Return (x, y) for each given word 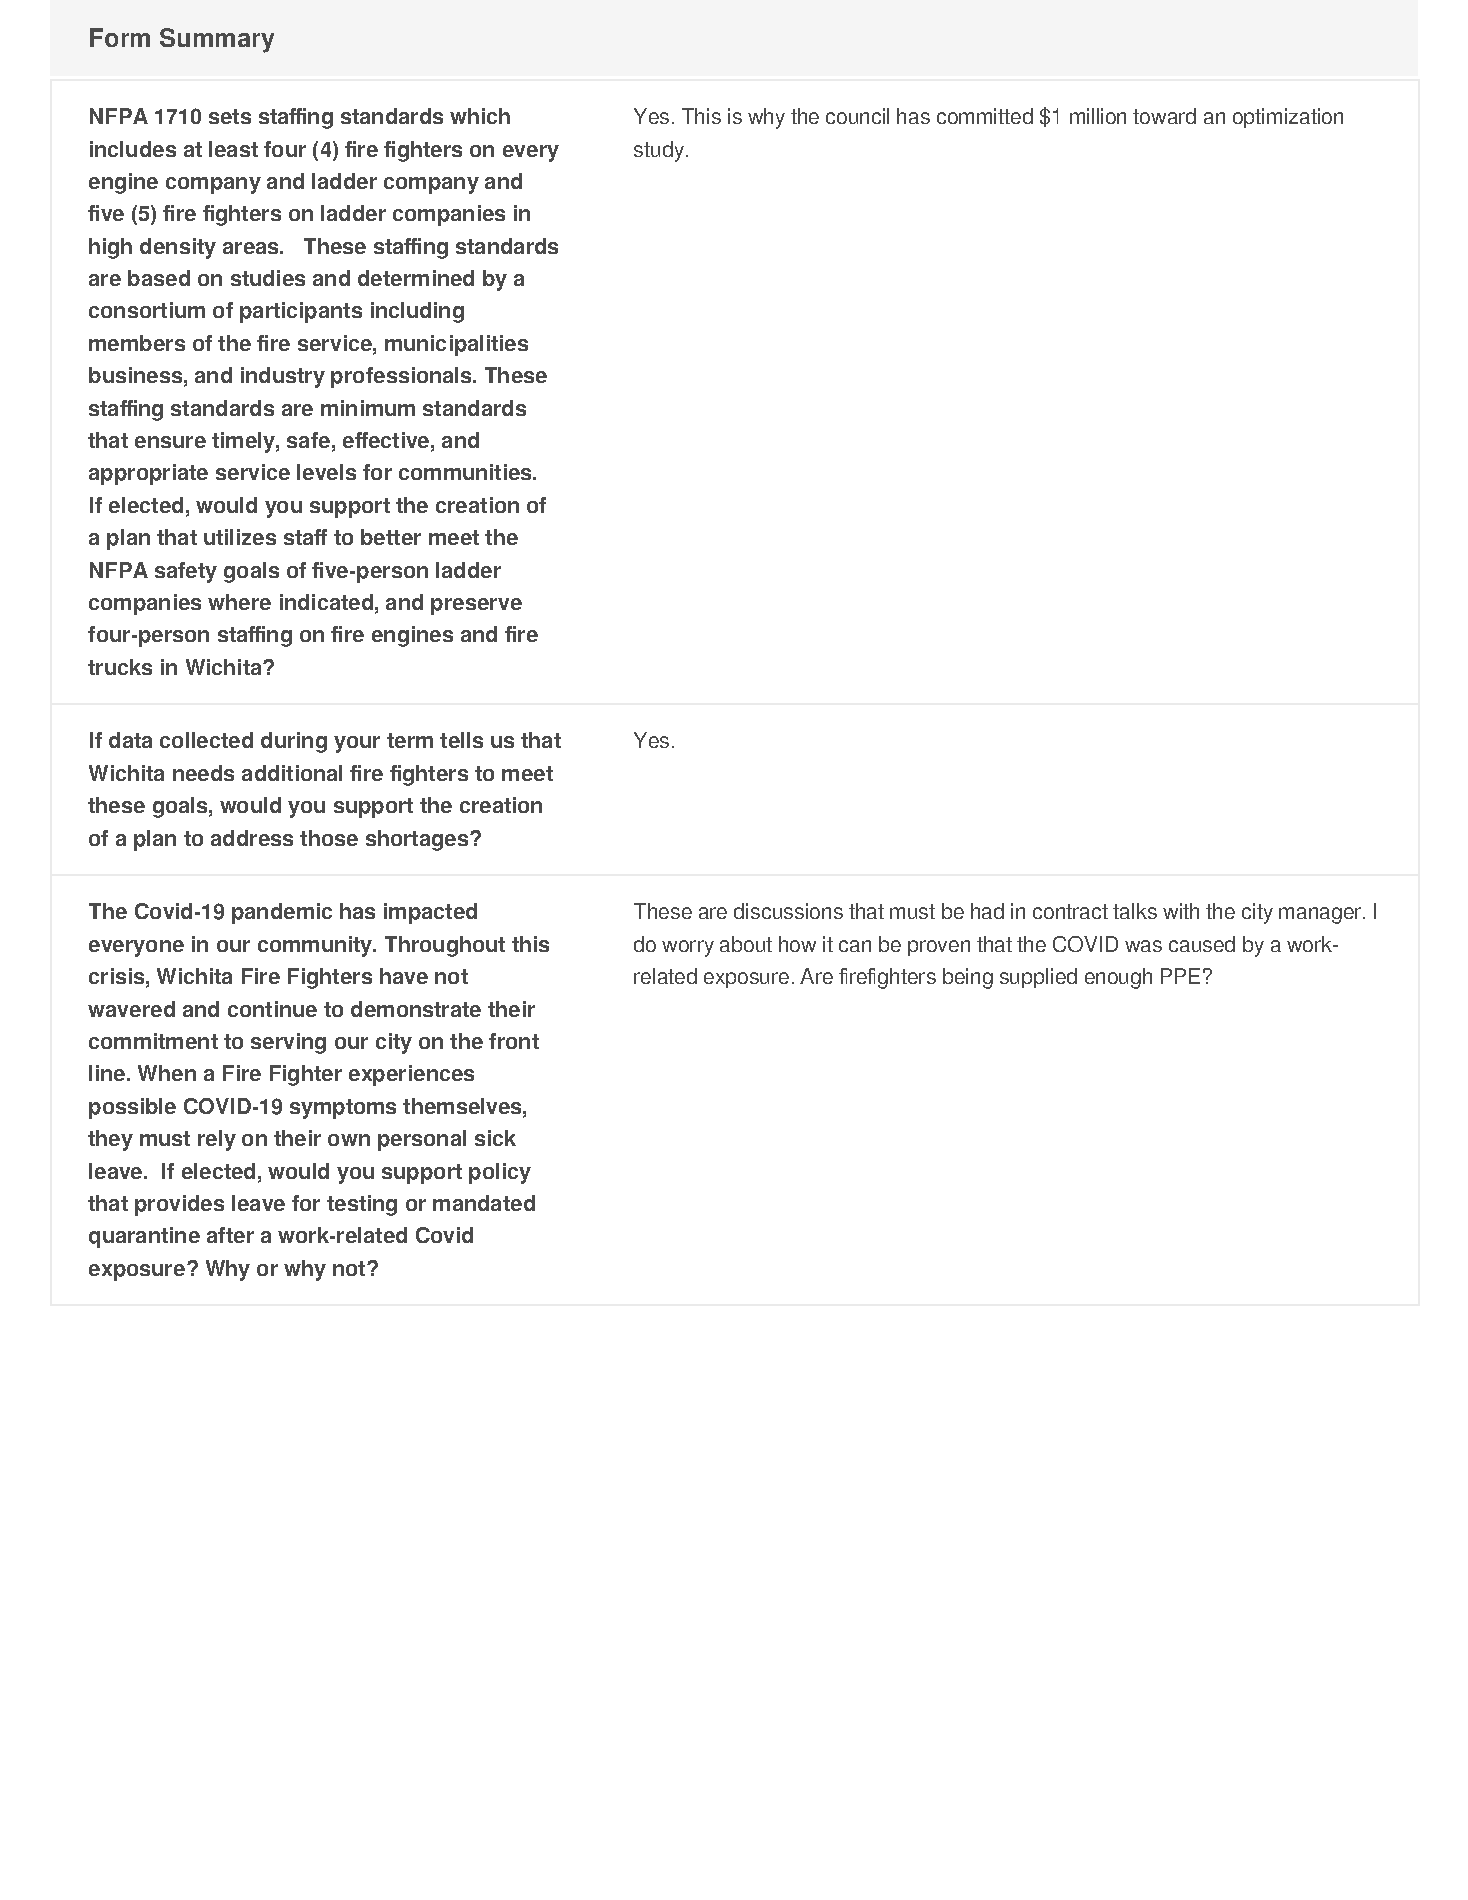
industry (283, 377)
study (659, 151)
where (239, 602)
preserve (476, 606)
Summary (217, 40)
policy (500, 1173)
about (746, 944)
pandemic (282, 913)
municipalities (456, 345)
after (230, 1235)
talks (1135, 911)
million (1098, 116)
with (1181, 911)
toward (1164, 116)
